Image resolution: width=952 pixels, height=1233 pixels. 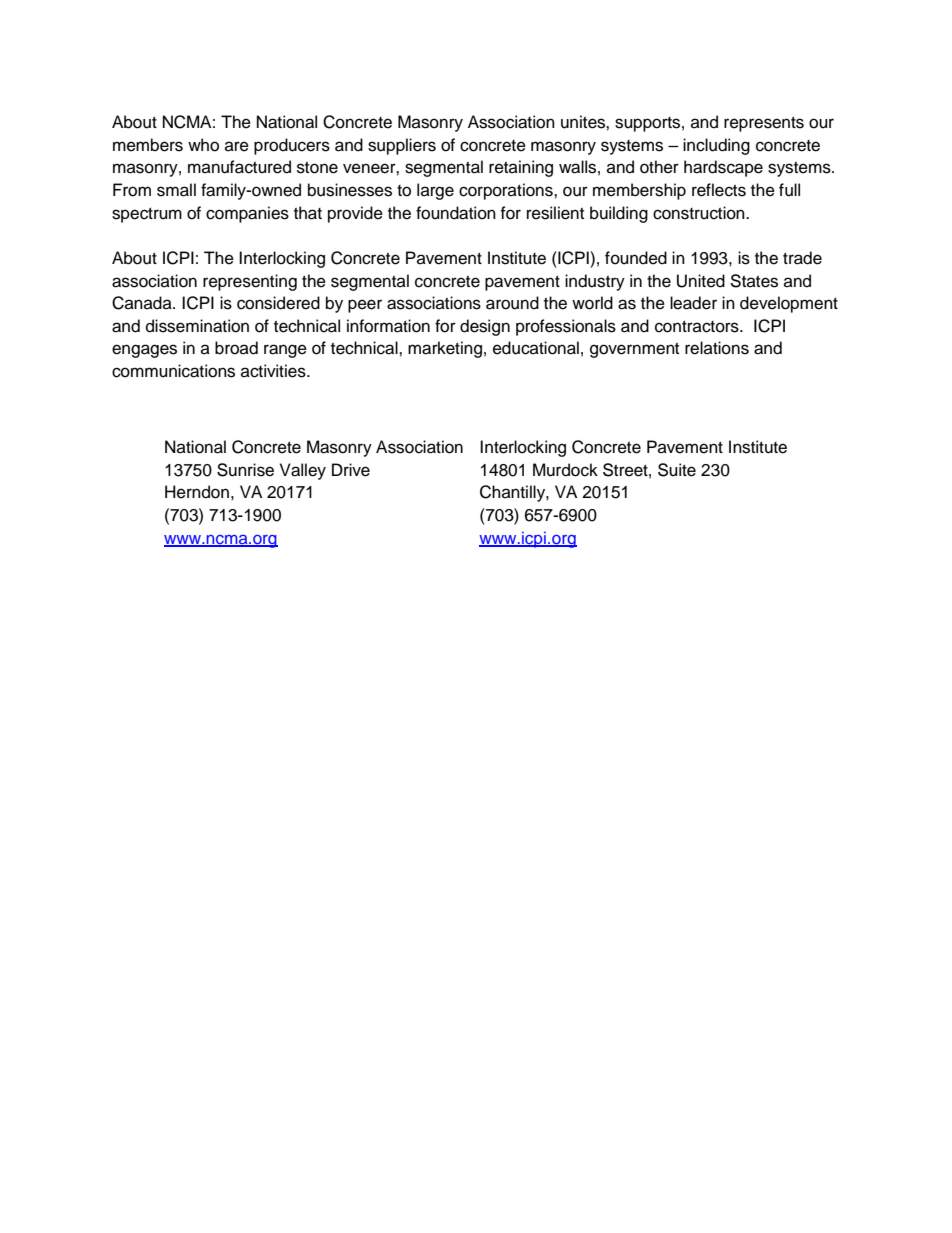 What do you see at coordinates (565, 470) in the screenshot?
I see `Murdock` at bounding box center [565, 470].
